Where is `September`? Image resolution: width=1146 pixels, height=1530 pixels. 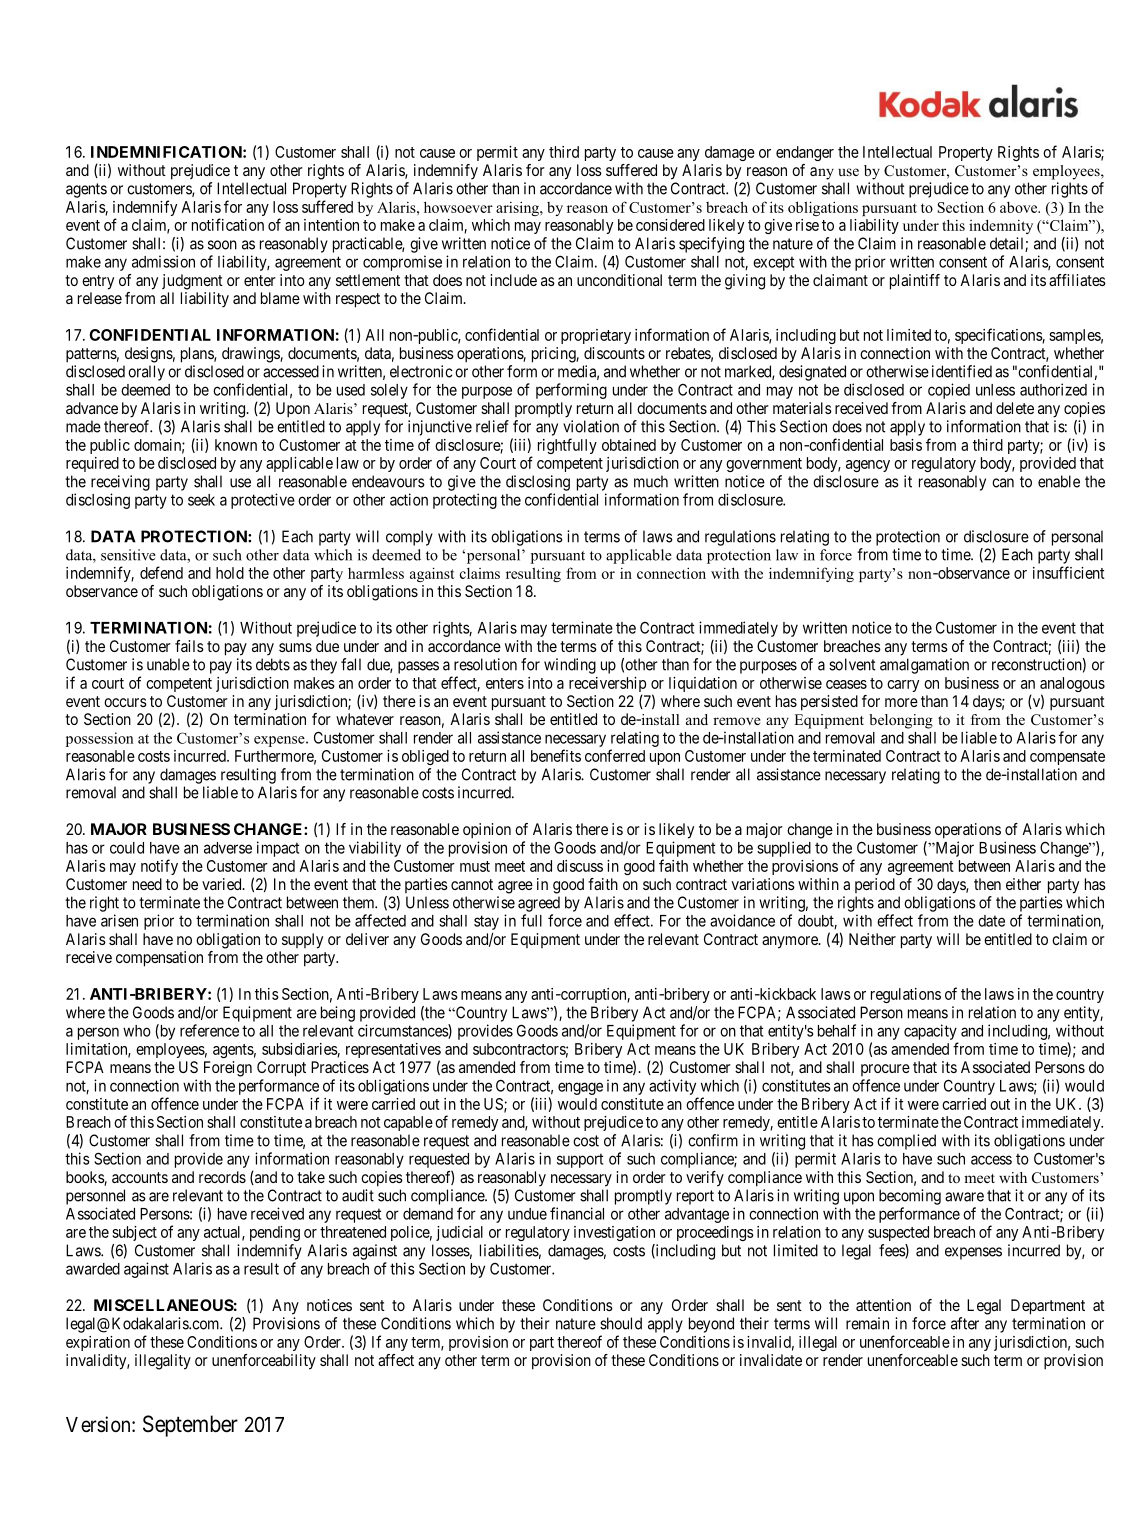
September is located at coordinates (190, 1426).
